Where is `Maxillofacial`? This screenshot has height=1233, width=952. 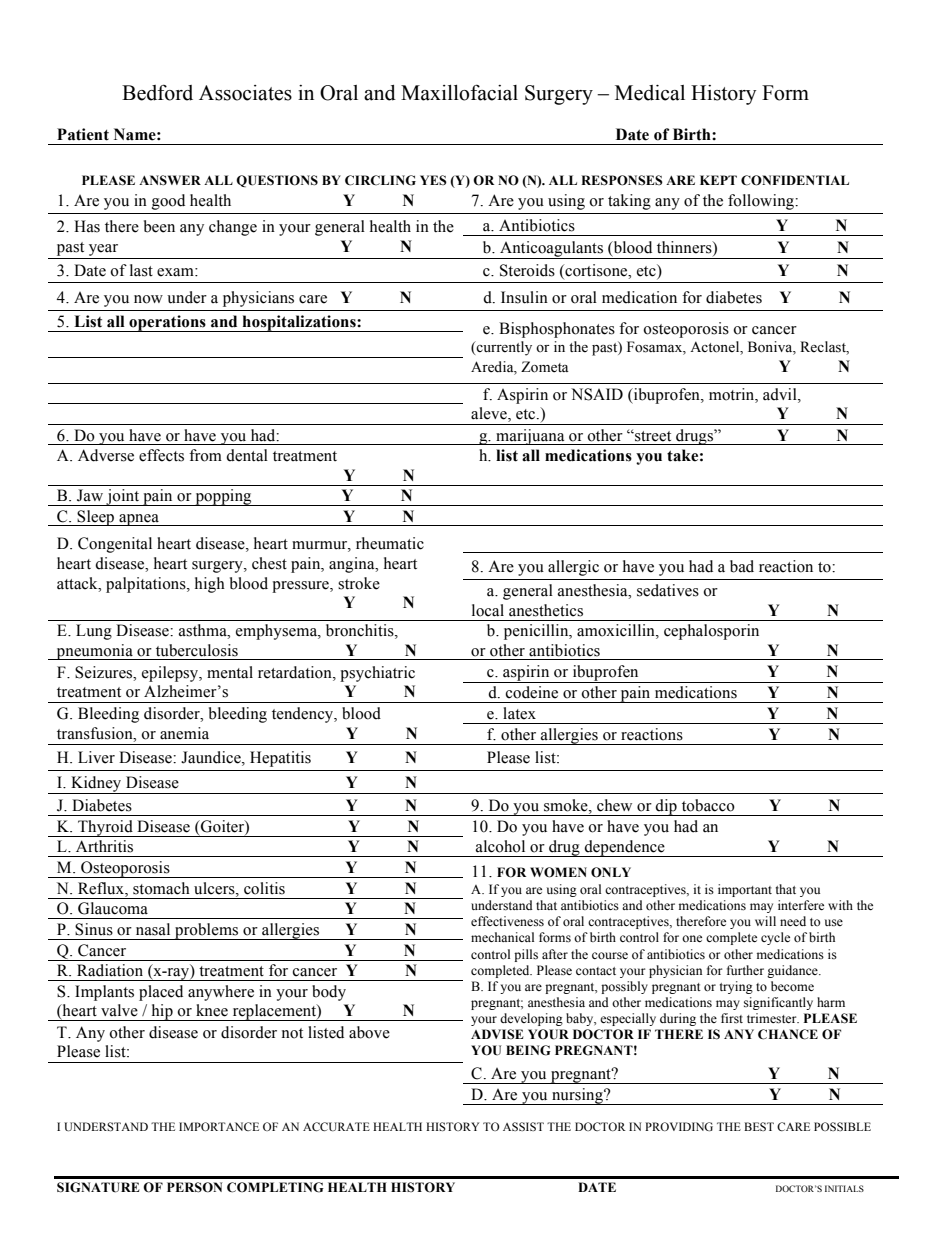
Maxillofacial is located at coordinates (459, 92).
